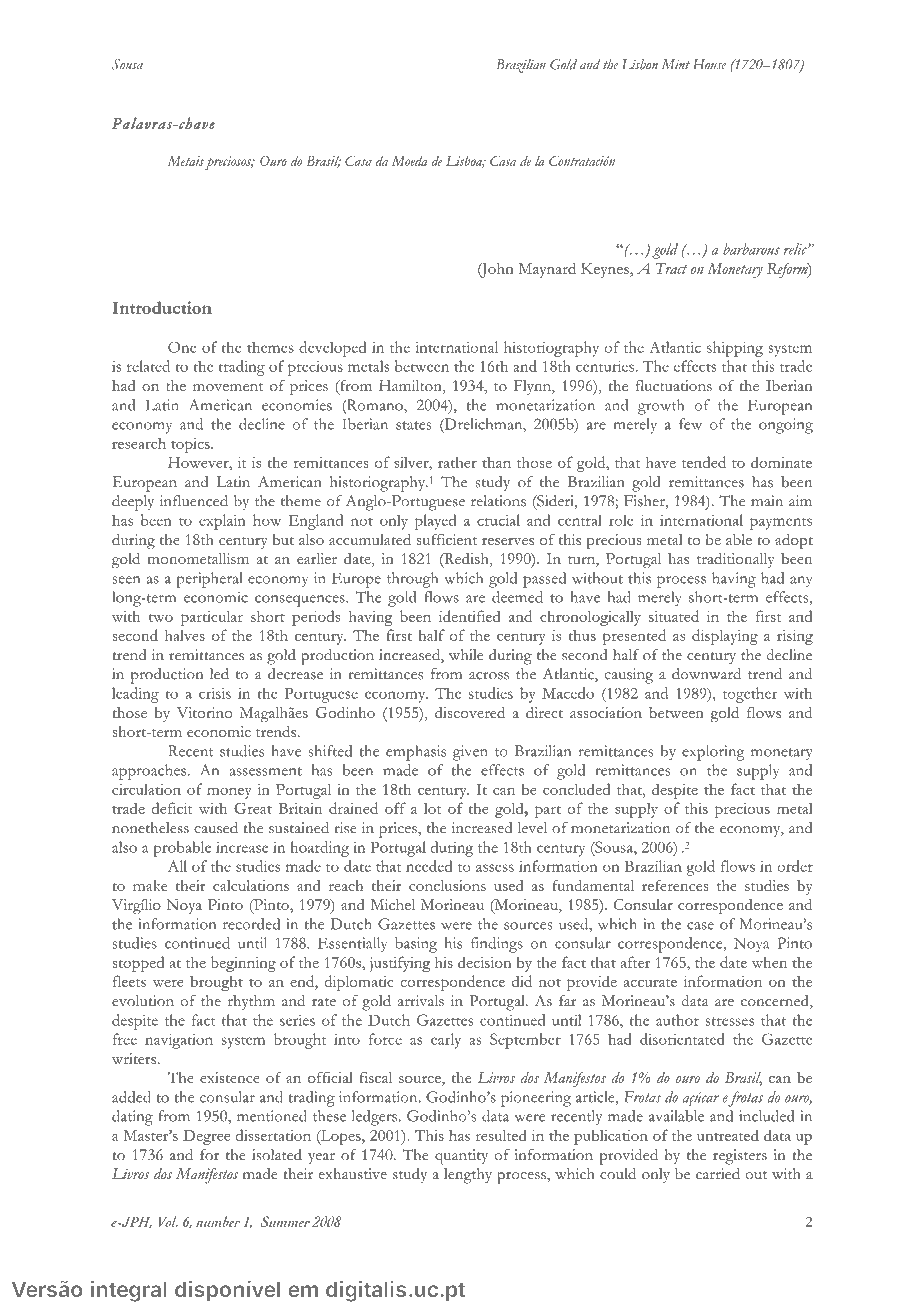  I want to click on influenced, so click(194, 501).
